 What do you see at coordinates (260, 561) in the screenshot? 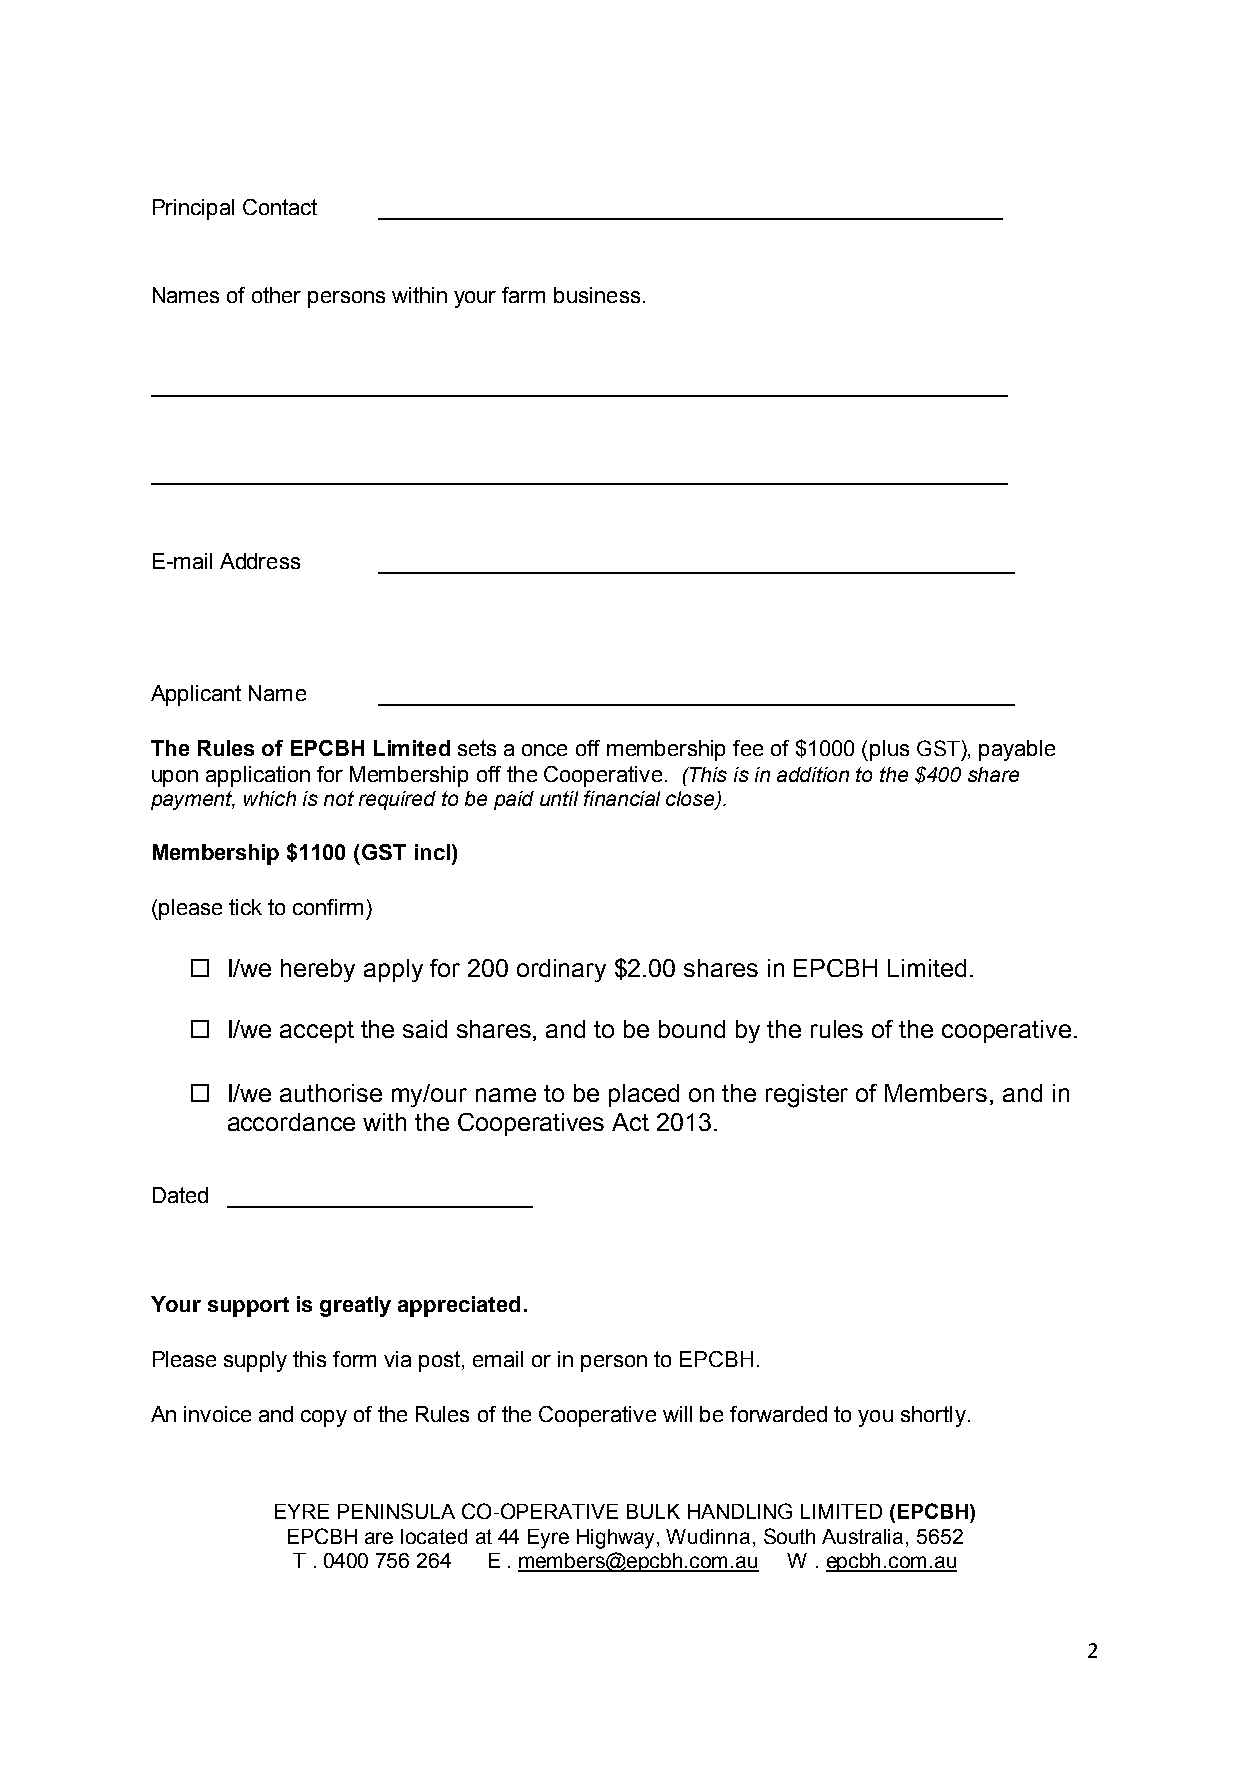
I see `Address` at bounding box center [260, 561].
